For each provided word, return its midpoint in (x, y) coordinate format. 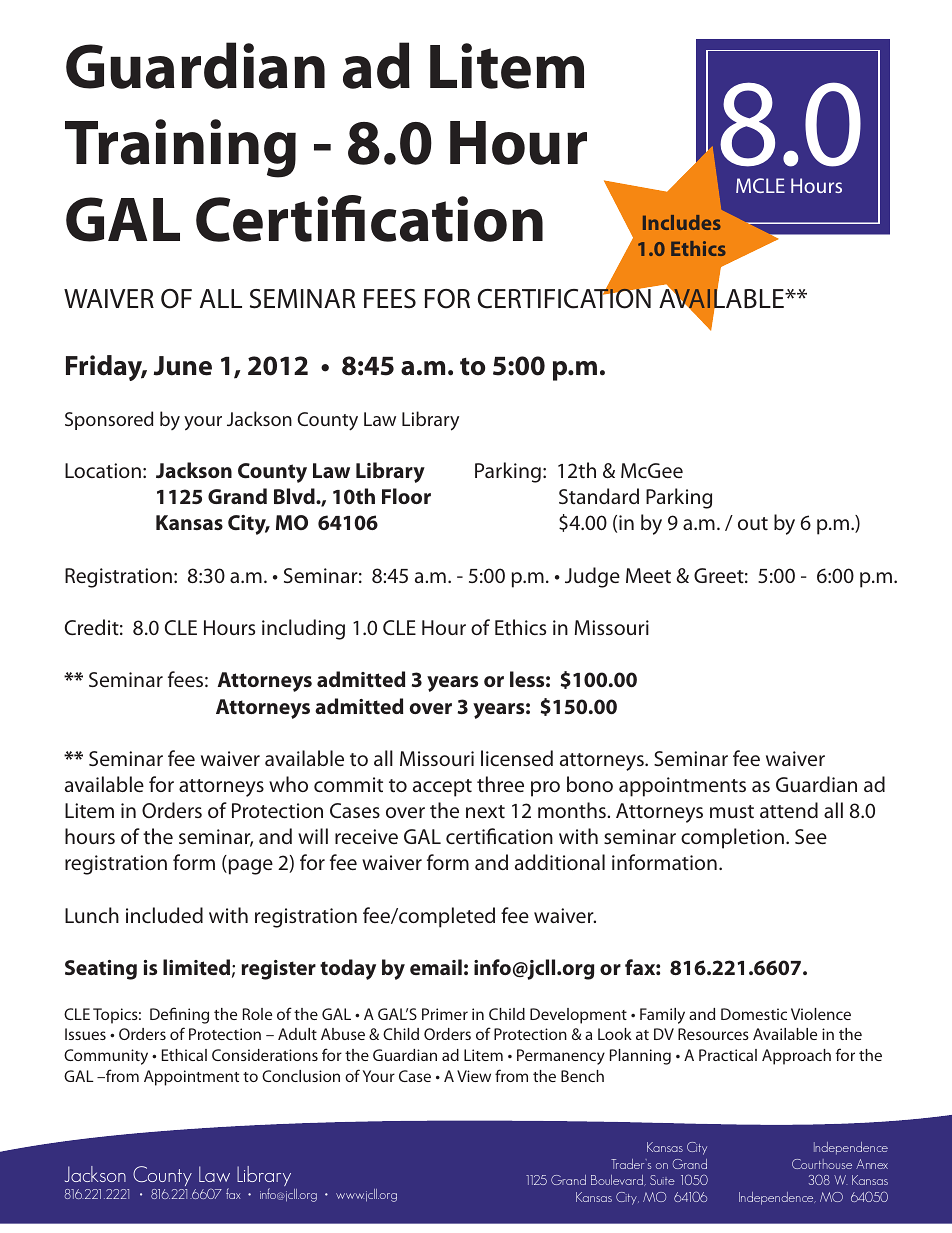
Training (180, 148)
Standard (599, 496)
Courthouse (822, 1164)
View (474, 1076)
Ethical (184, 1055)
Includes (682, 222)
